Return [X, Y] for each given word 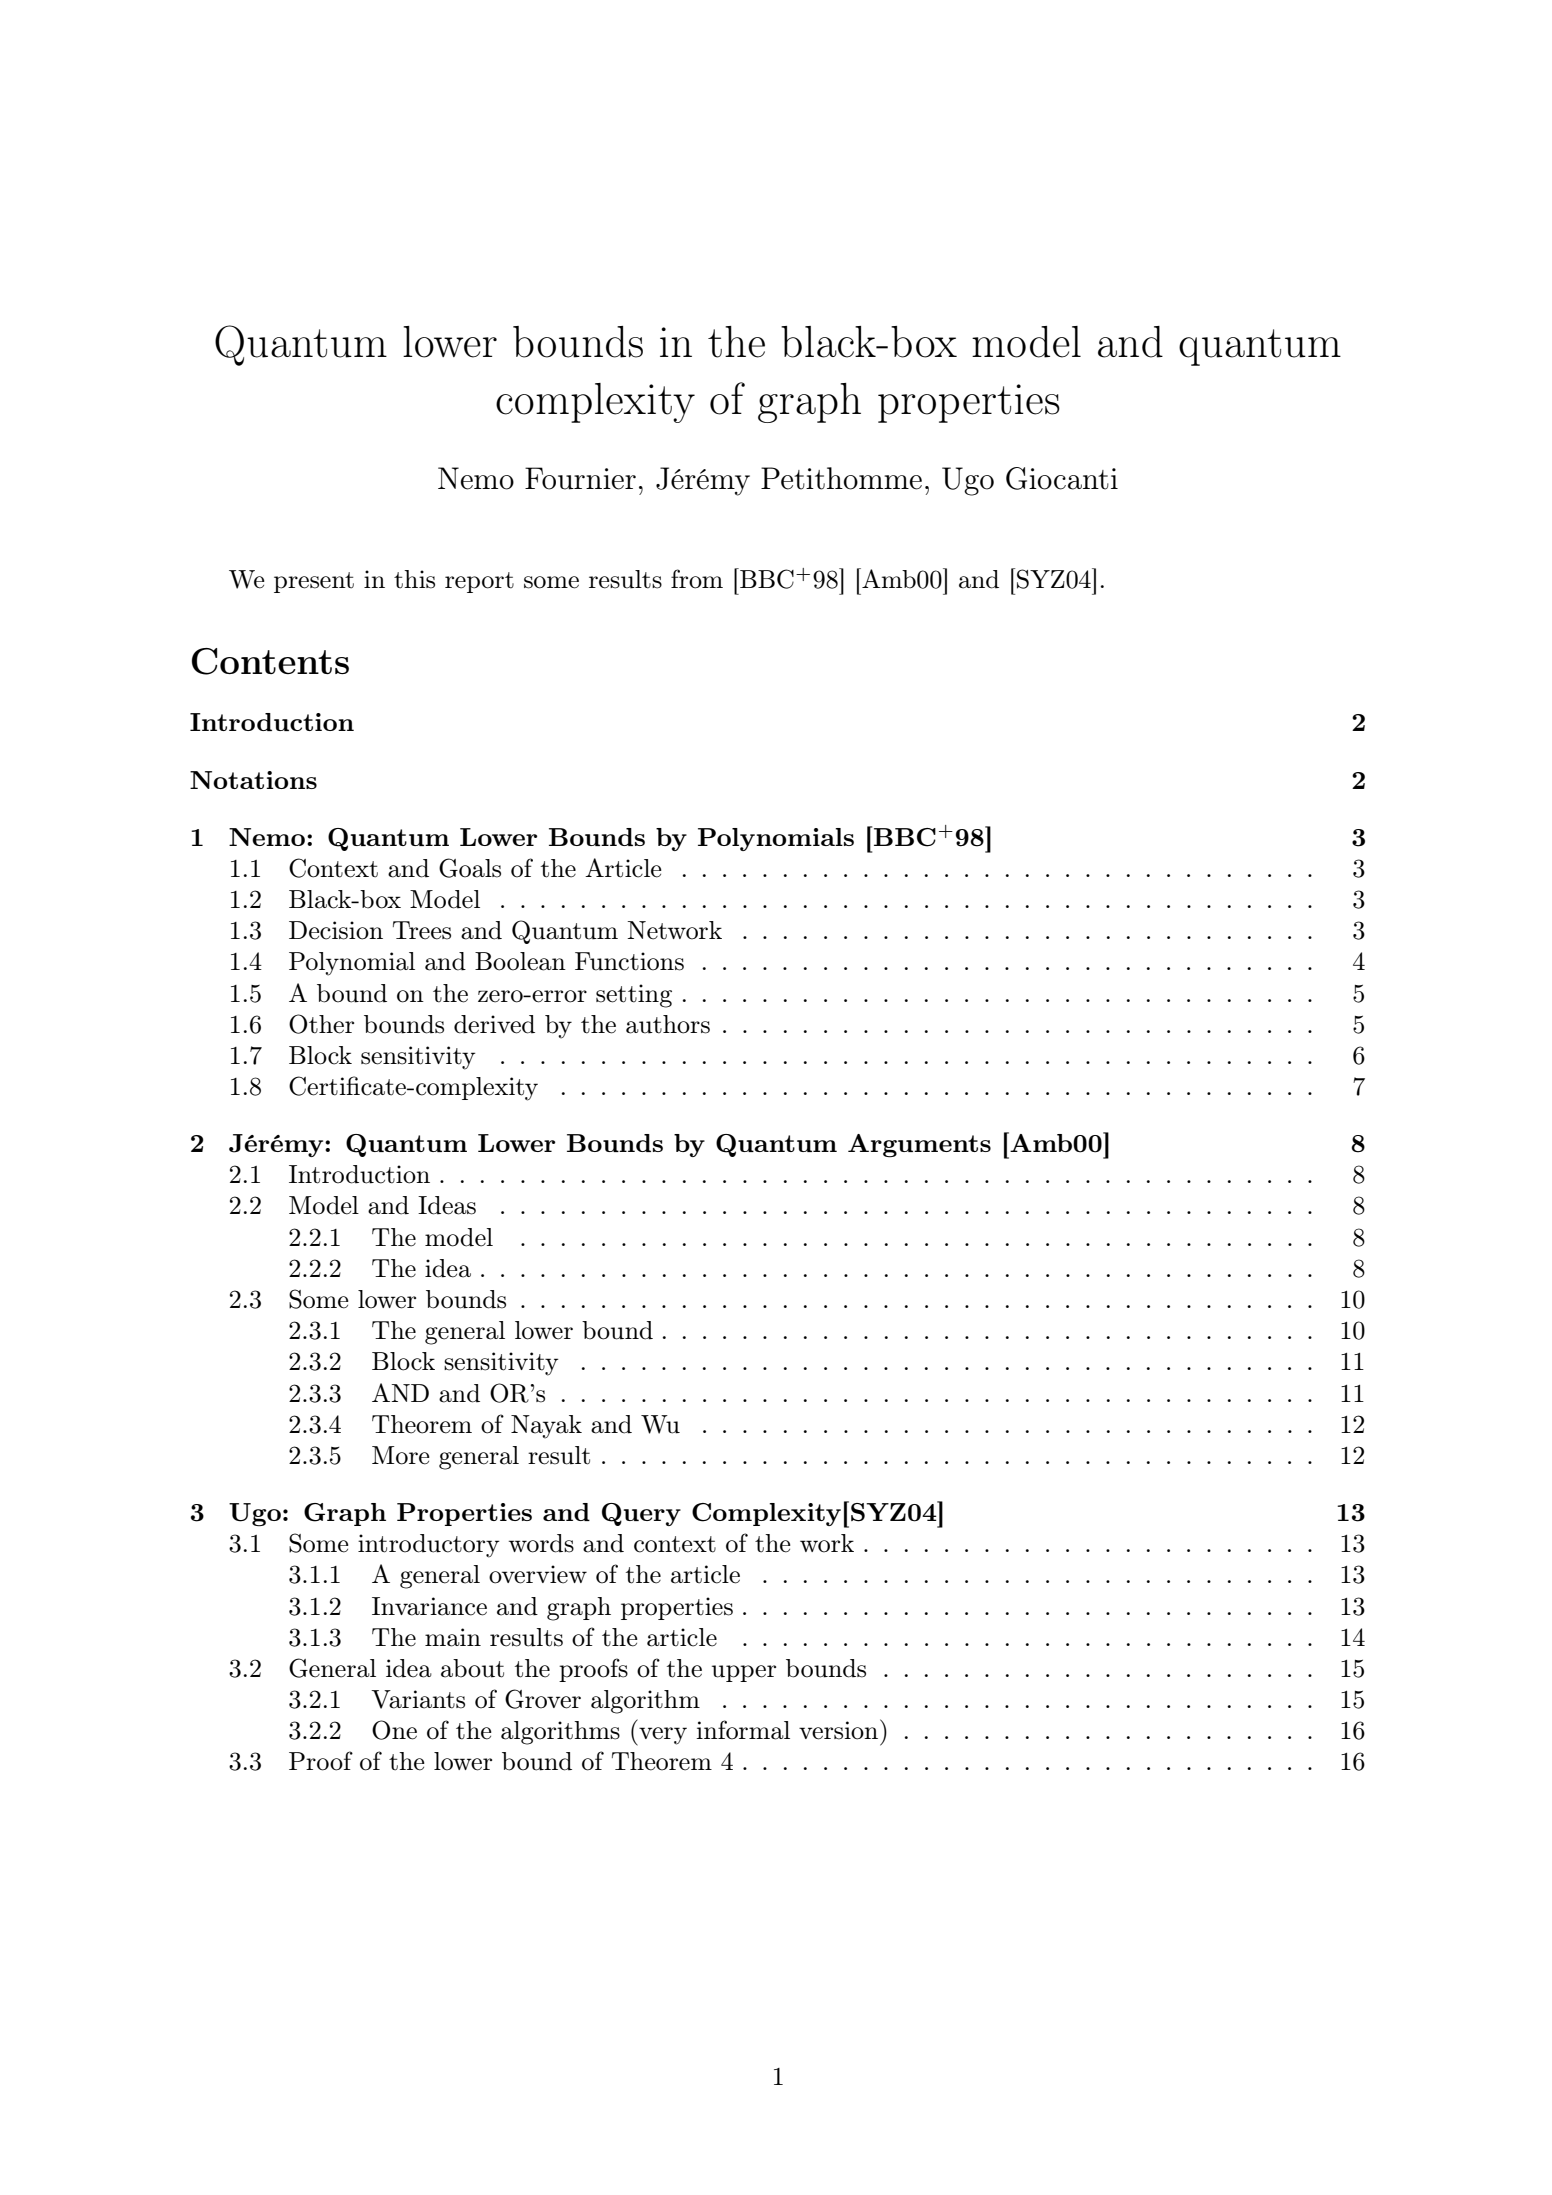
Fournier [580, 478]
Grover [543, 1699]
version [840, 1729]
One [394, 1730]
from [697, 579]
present [314, 582]
